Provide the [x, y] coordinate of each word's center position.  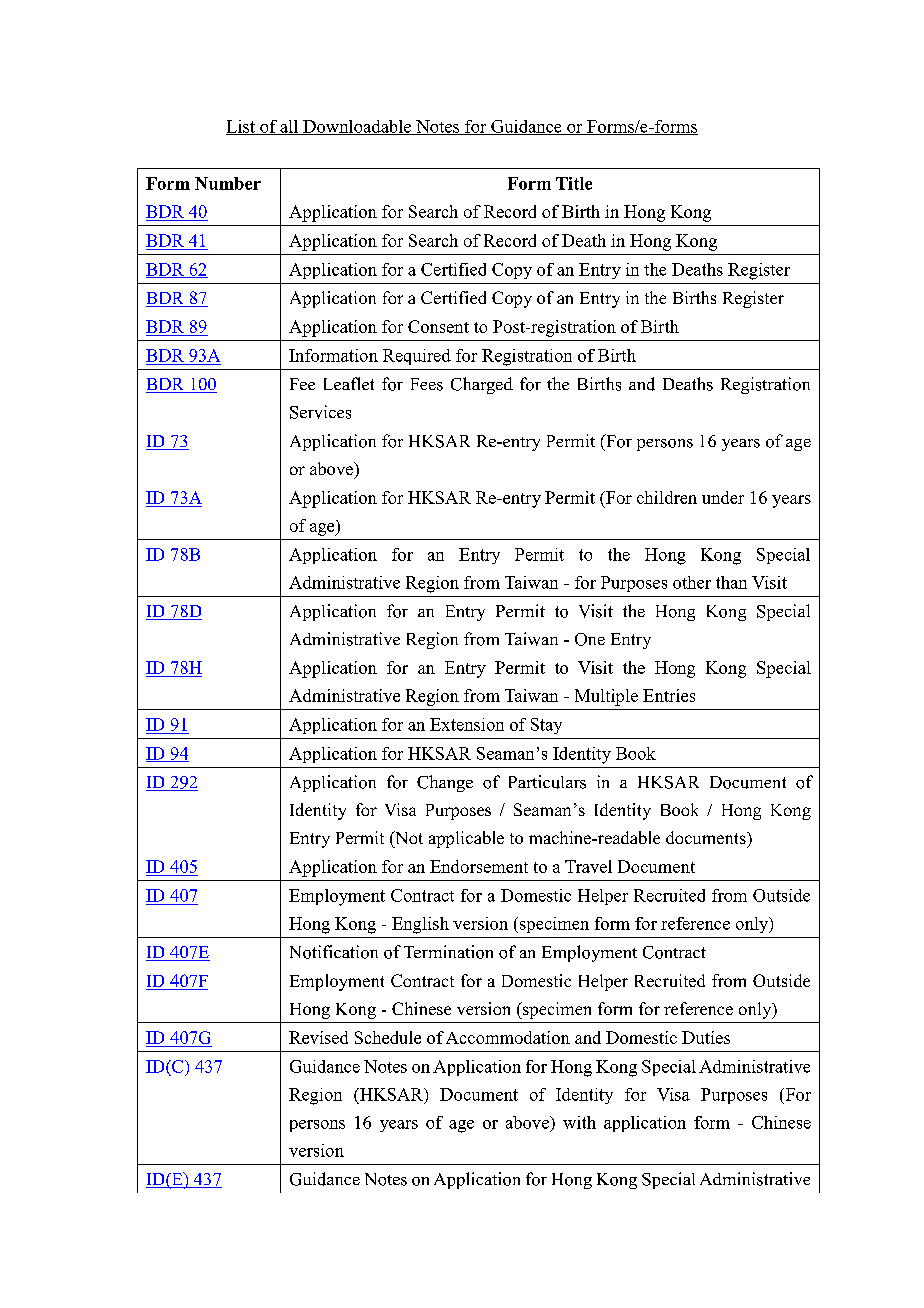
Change [445, 783]
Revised [318, 1037]
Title [574, 183]
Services [320, 412]
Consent [438, 326]
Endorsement [479, 866]
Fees [427, 384]
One [590, 639]
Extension [467, 724]
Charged [482, 385]
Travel [588, 866]
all [289, 127]
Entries [669, 695]
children [667, 497]
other [692, 582]
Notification [334, 952]
